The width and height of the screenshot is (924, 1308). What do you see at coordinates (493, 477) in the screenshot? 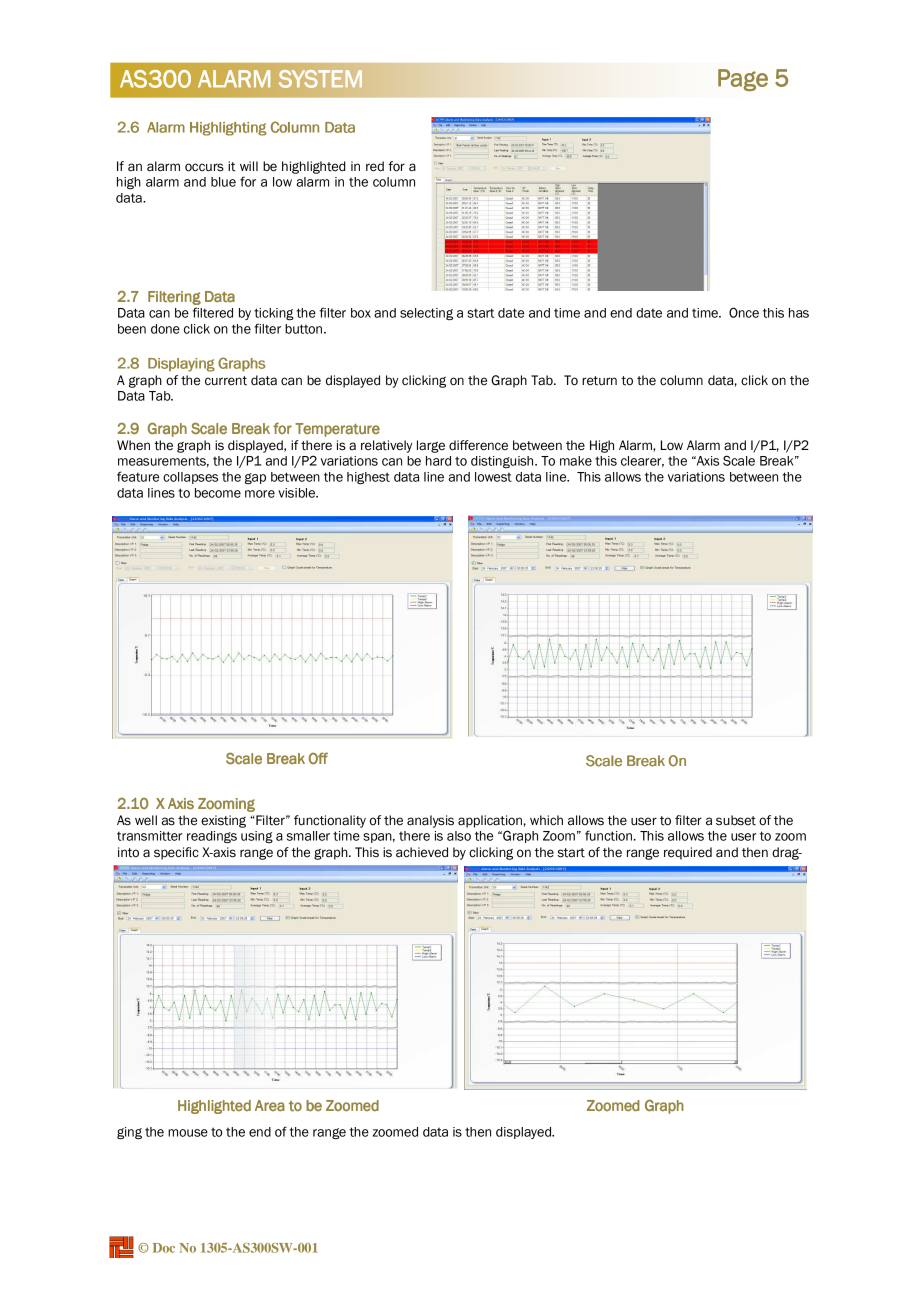
I see `lowest` at bounding box center [493, 477].
